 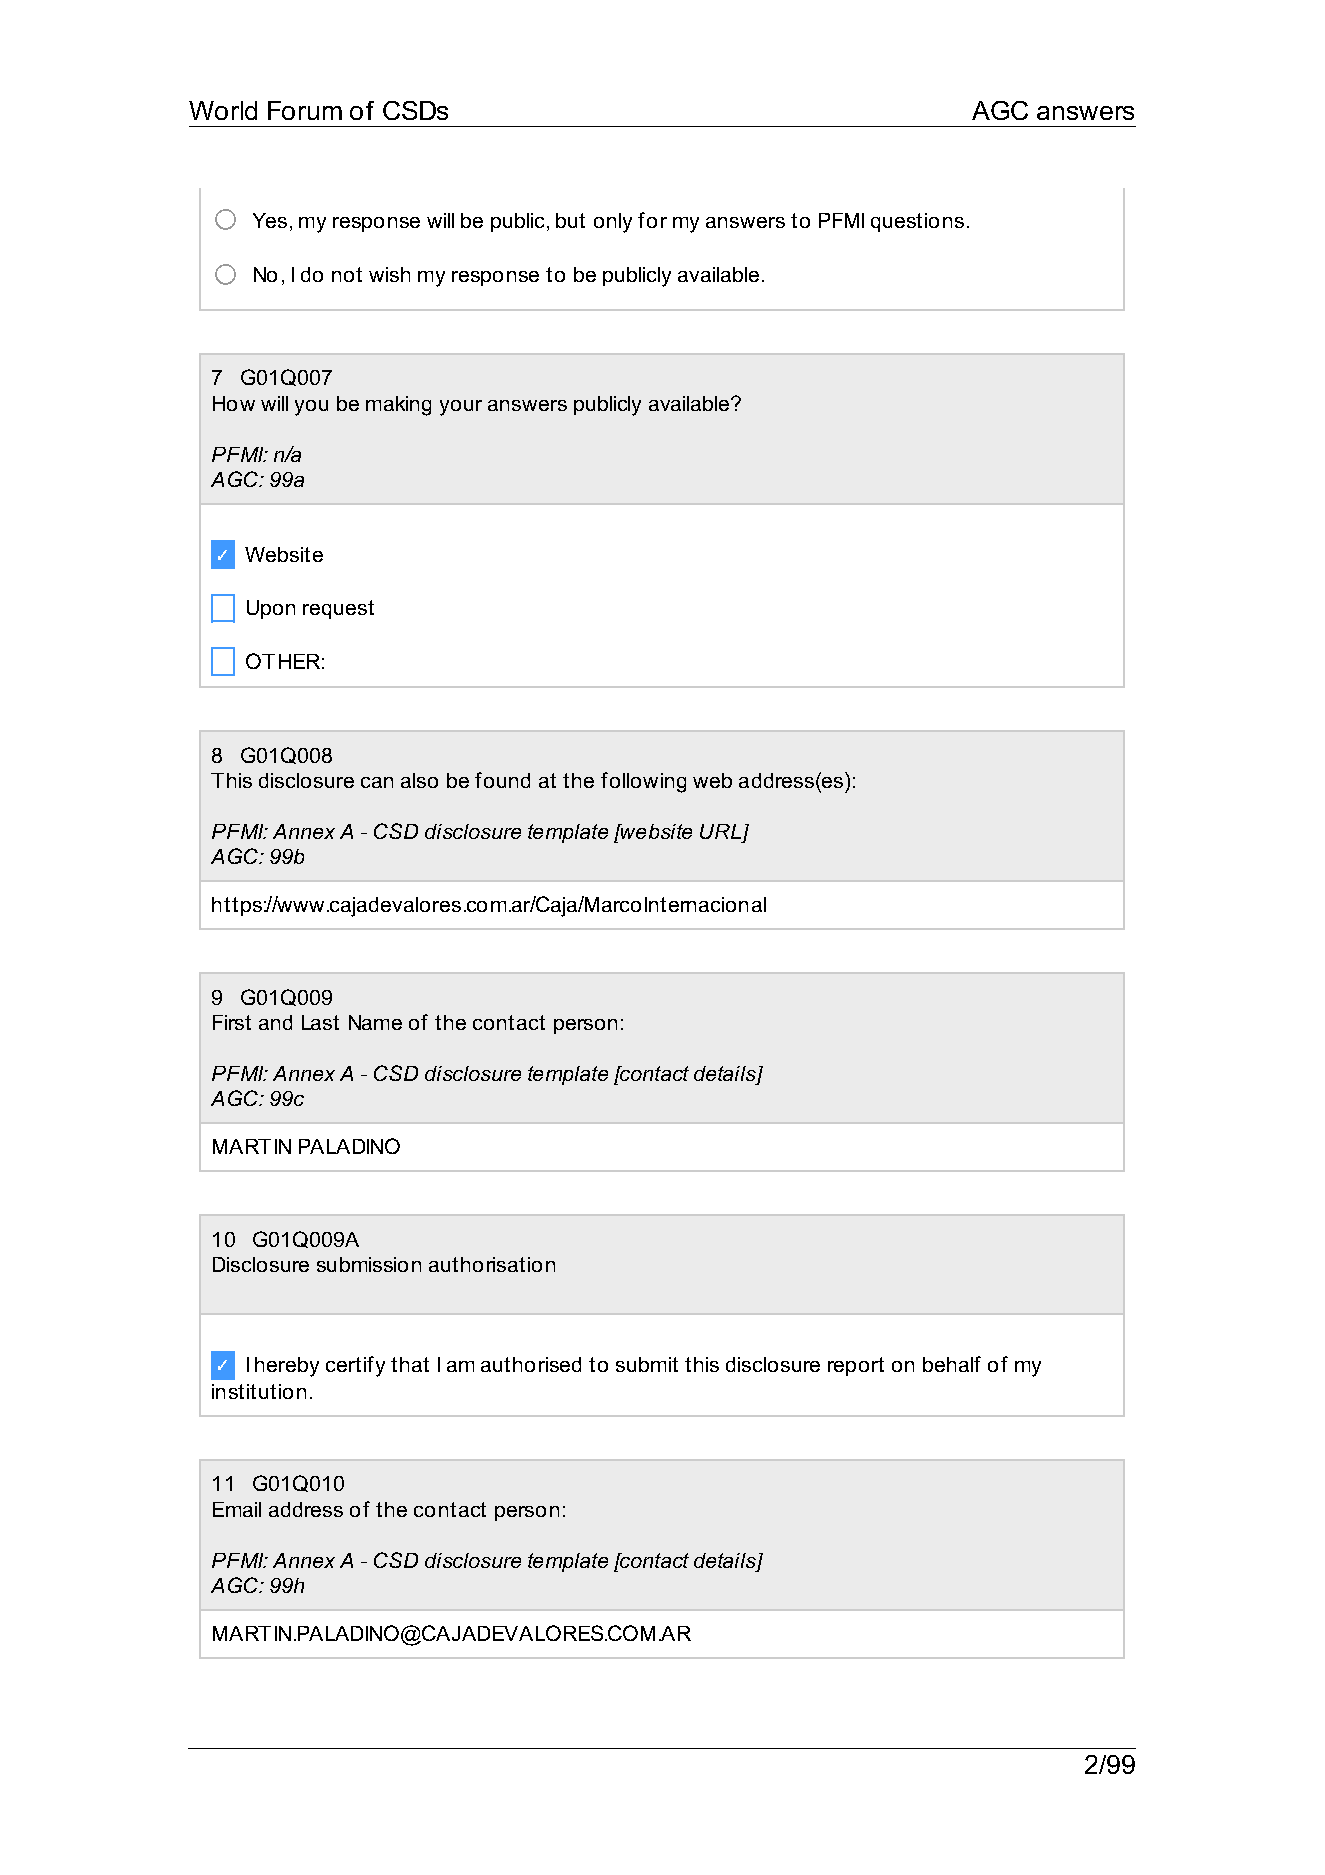 What do you see at coordinates (375, 1022) in the screenshot?
I see `Name` at bounding box center [375, 1022].
